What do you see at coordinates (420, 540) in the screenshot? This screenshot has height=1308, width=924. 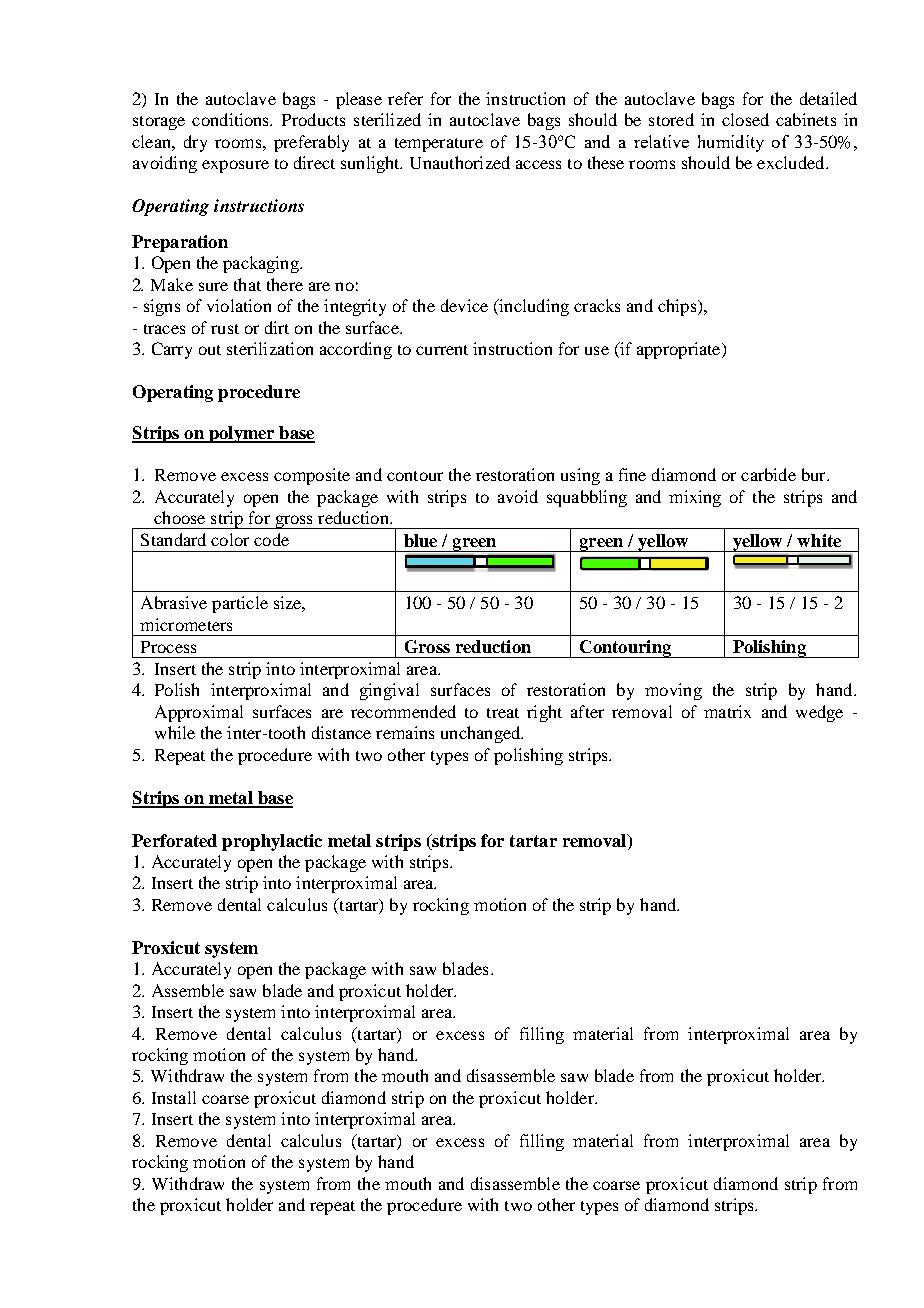 I see `blue` at bounding box center [420, 540].
